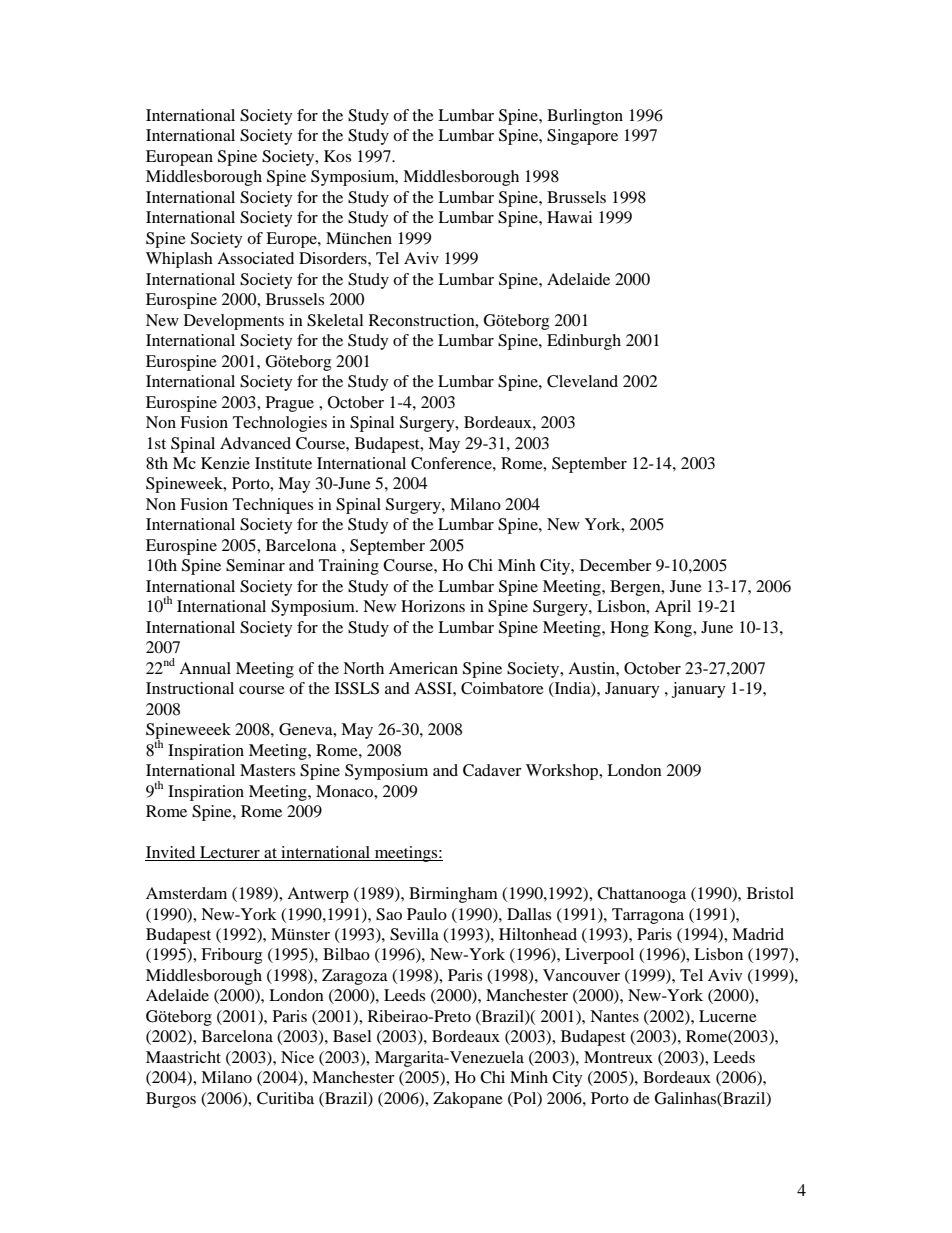  I want to click on Cadaver, so click(492, 770).
